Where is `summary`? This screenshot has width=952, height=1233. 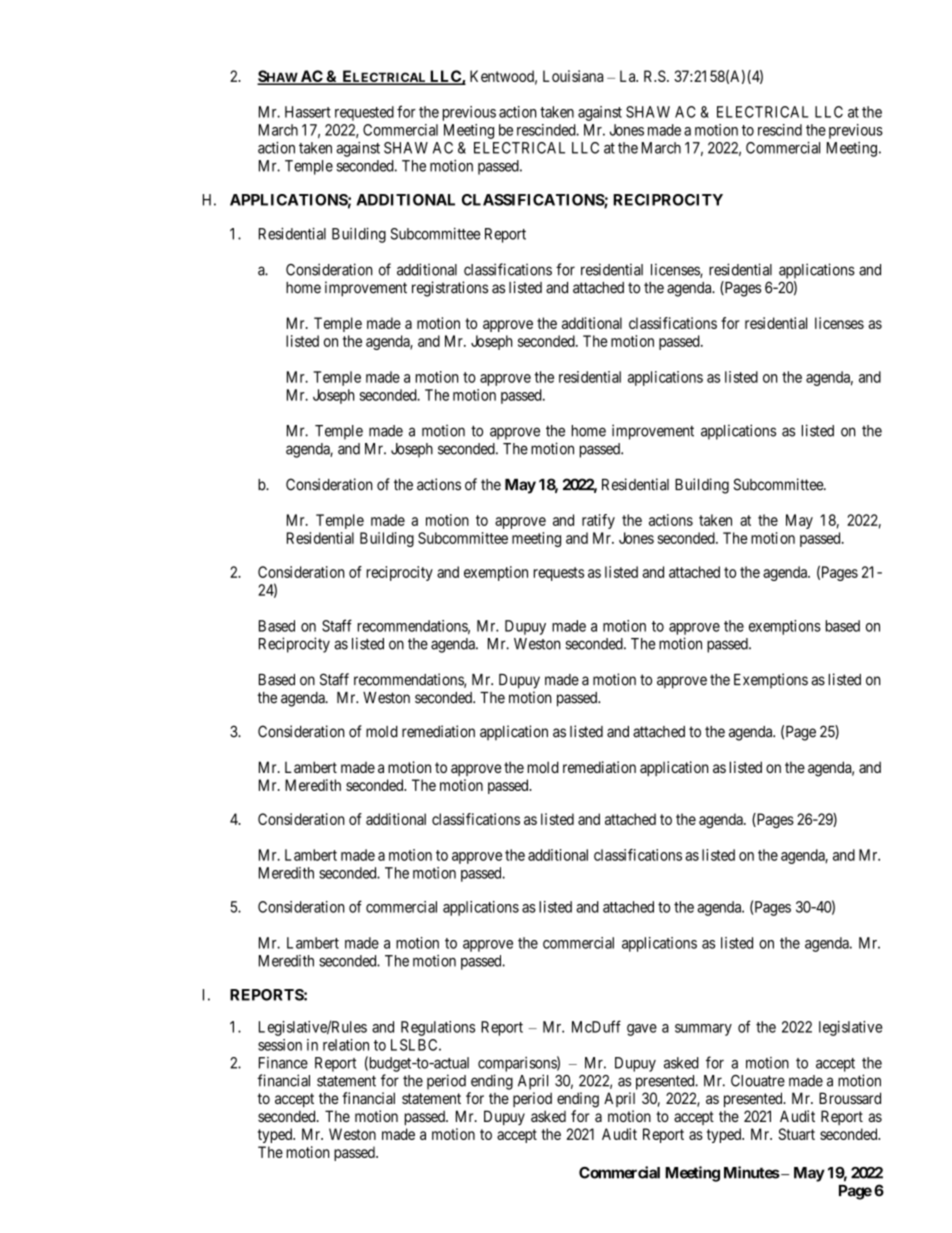 summary is located at coordinates (703, 1030).
